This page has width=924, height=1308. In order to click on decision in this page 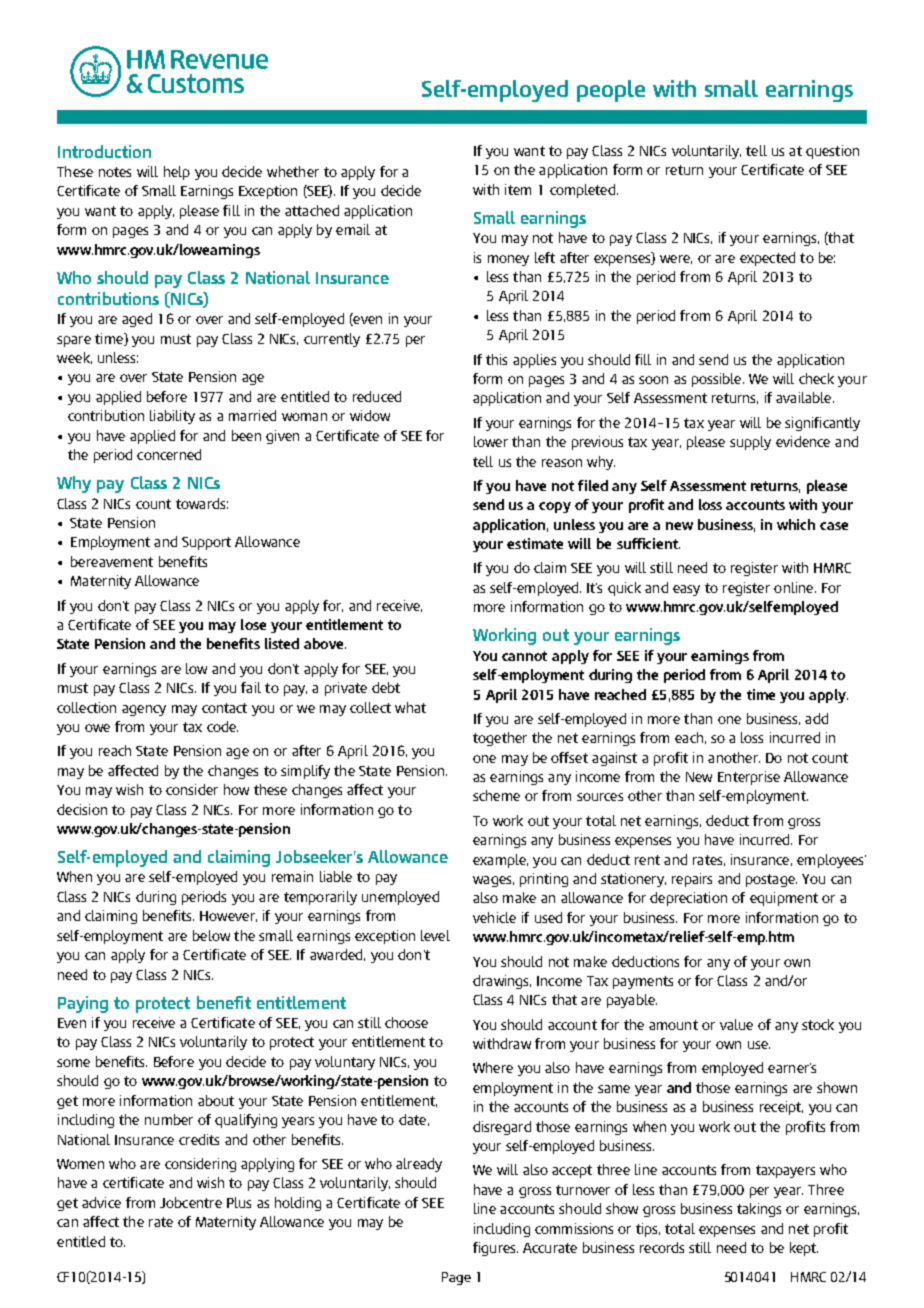, I will do `click(82, 809)`.
